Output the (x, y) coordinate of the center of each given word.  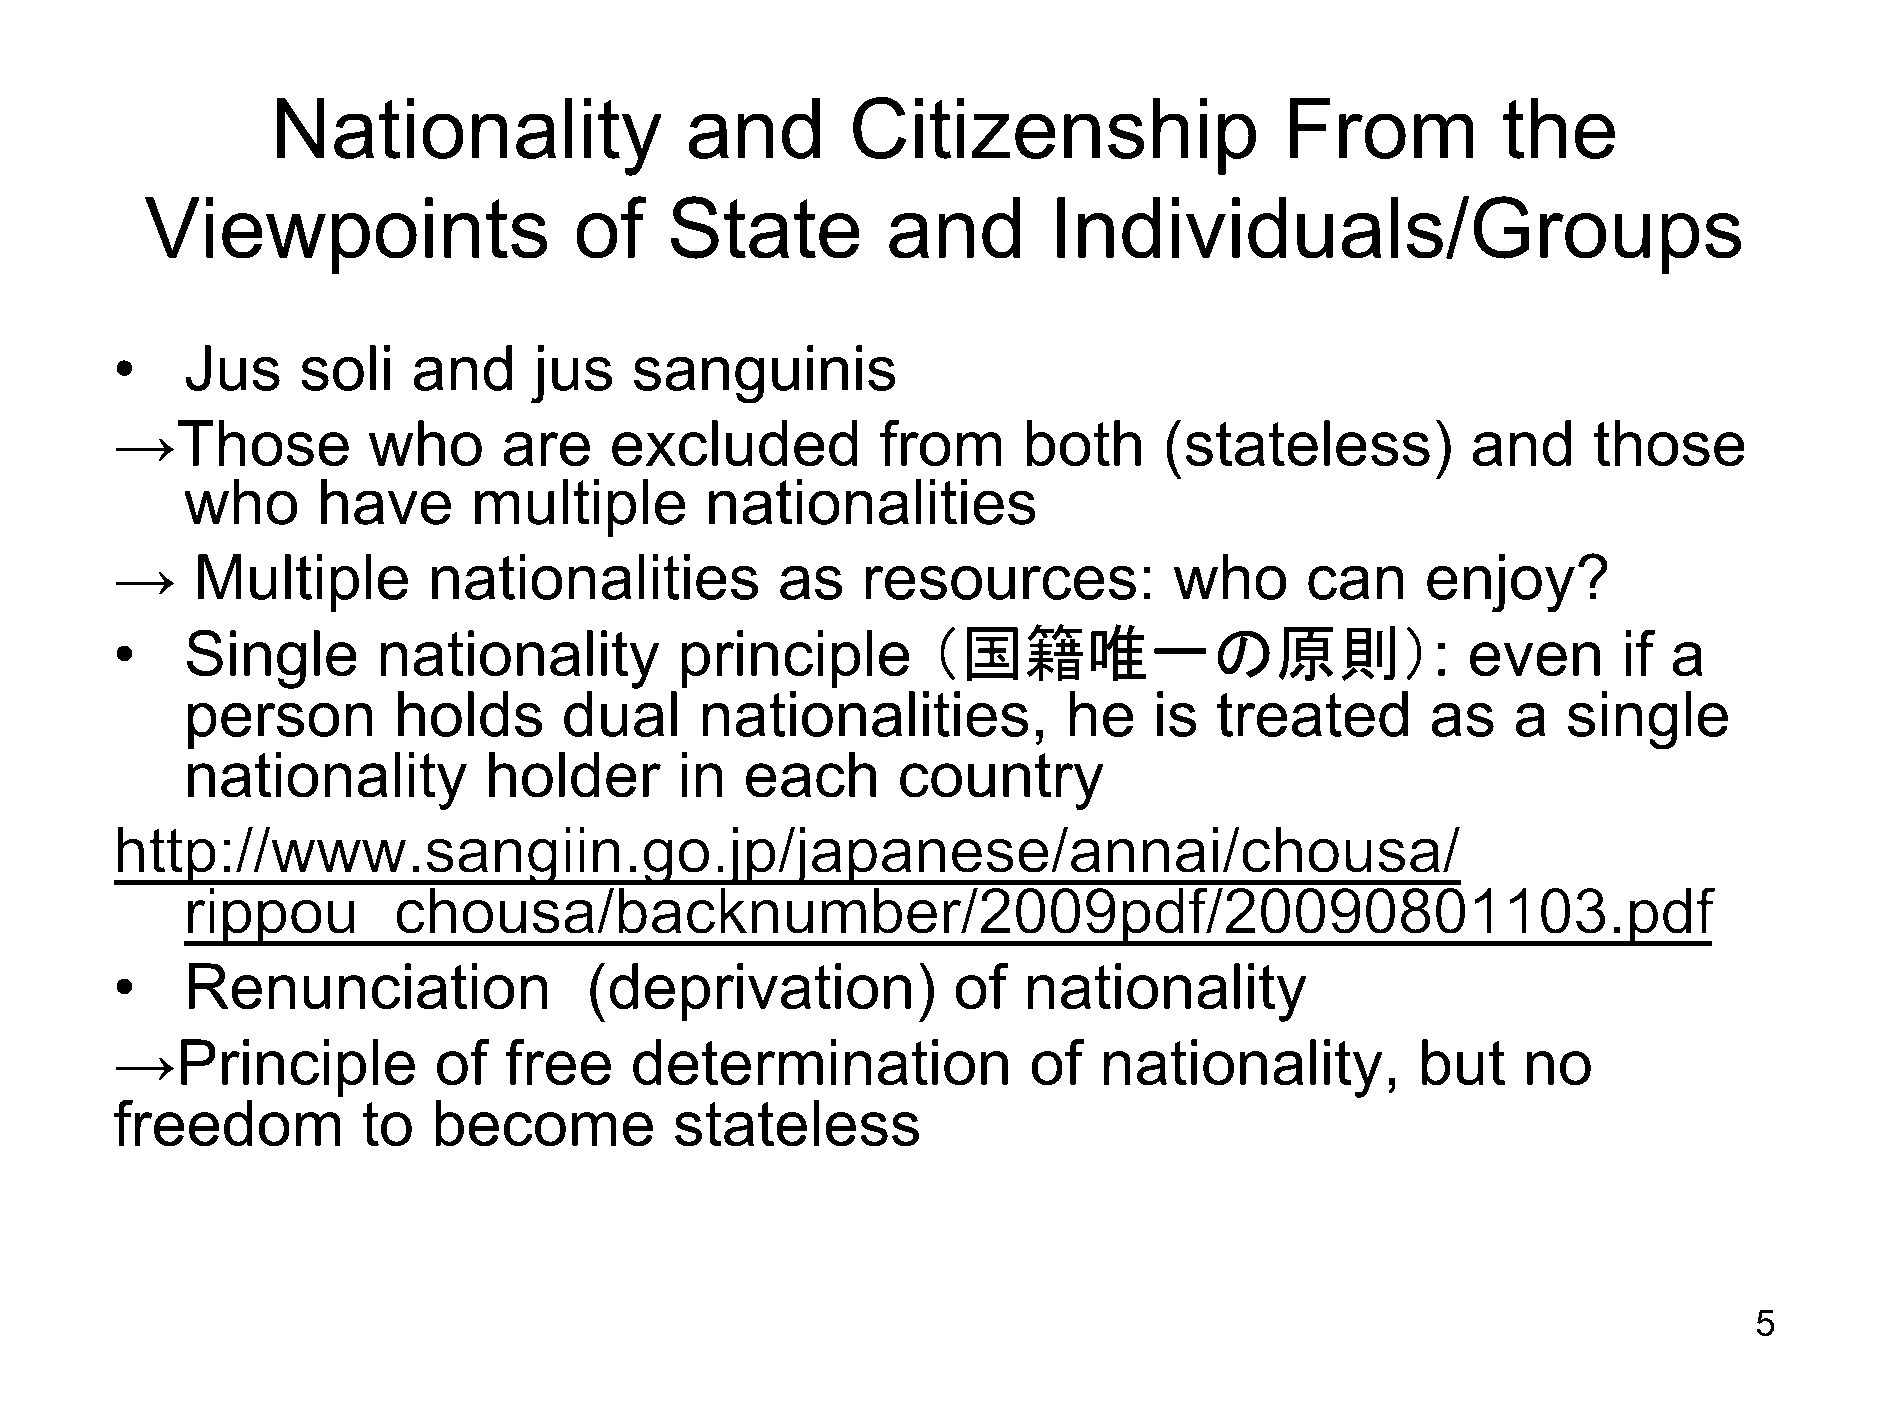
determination (820, 1062)
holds (470, 714)
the (1559, 128)
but (1463, 1062)
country (1002, 781)
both (1084, 443)
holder (575, 774)
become (544, 1123)
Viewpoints (346, 235)
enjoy (1501, 583)
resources (1001, 583)
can (1355, 583)
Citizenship (1054, 136)
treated (1312, 714)
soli (345, 368)
